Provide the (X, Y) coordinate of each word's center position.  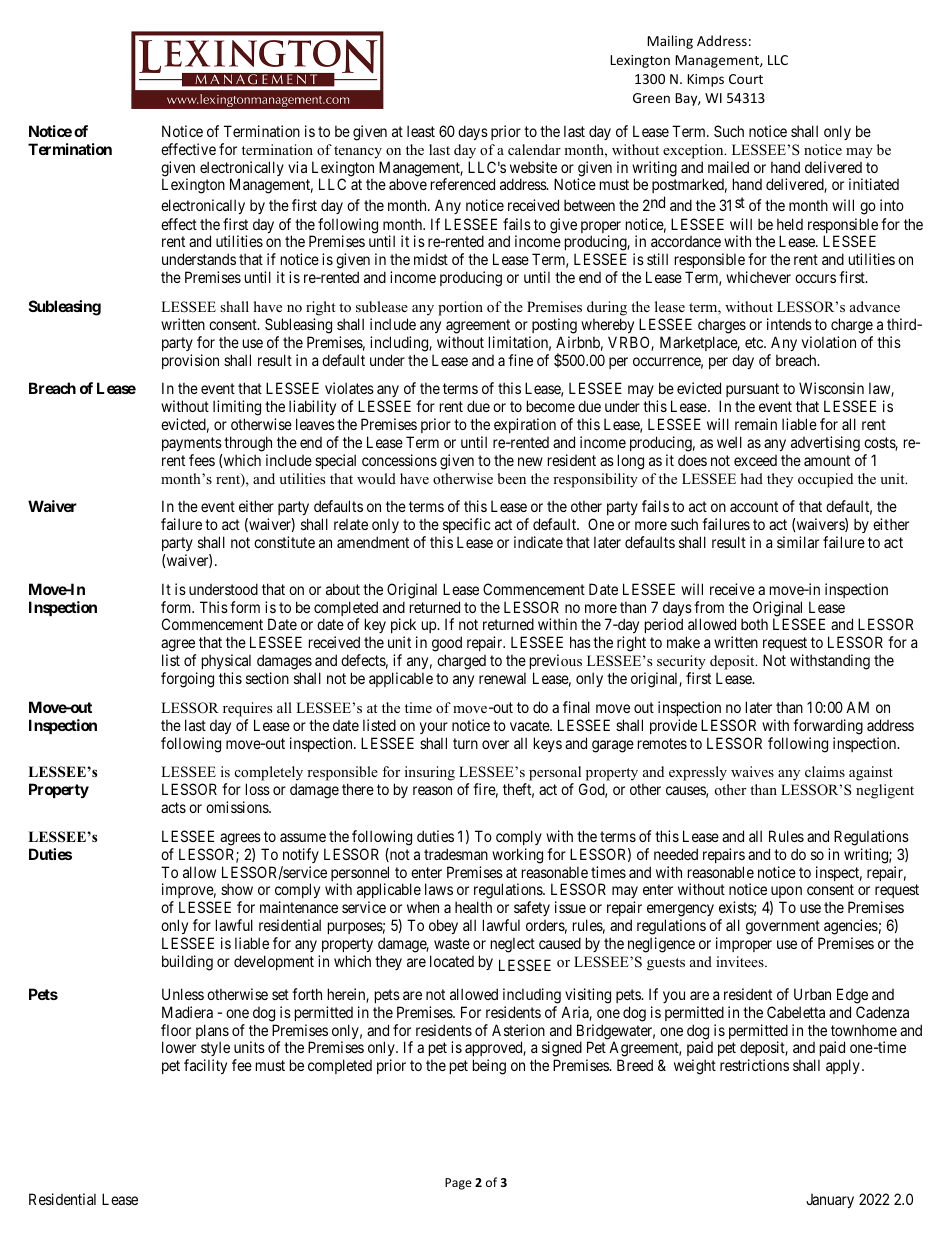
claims (825, 771)
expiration (525, 425)
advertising (825, 444)
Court (746, 79)
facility (205, 1066)
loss (258, 789)
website (533, 167)
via (297, 167)
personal (556, 775)
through (248, 444)
